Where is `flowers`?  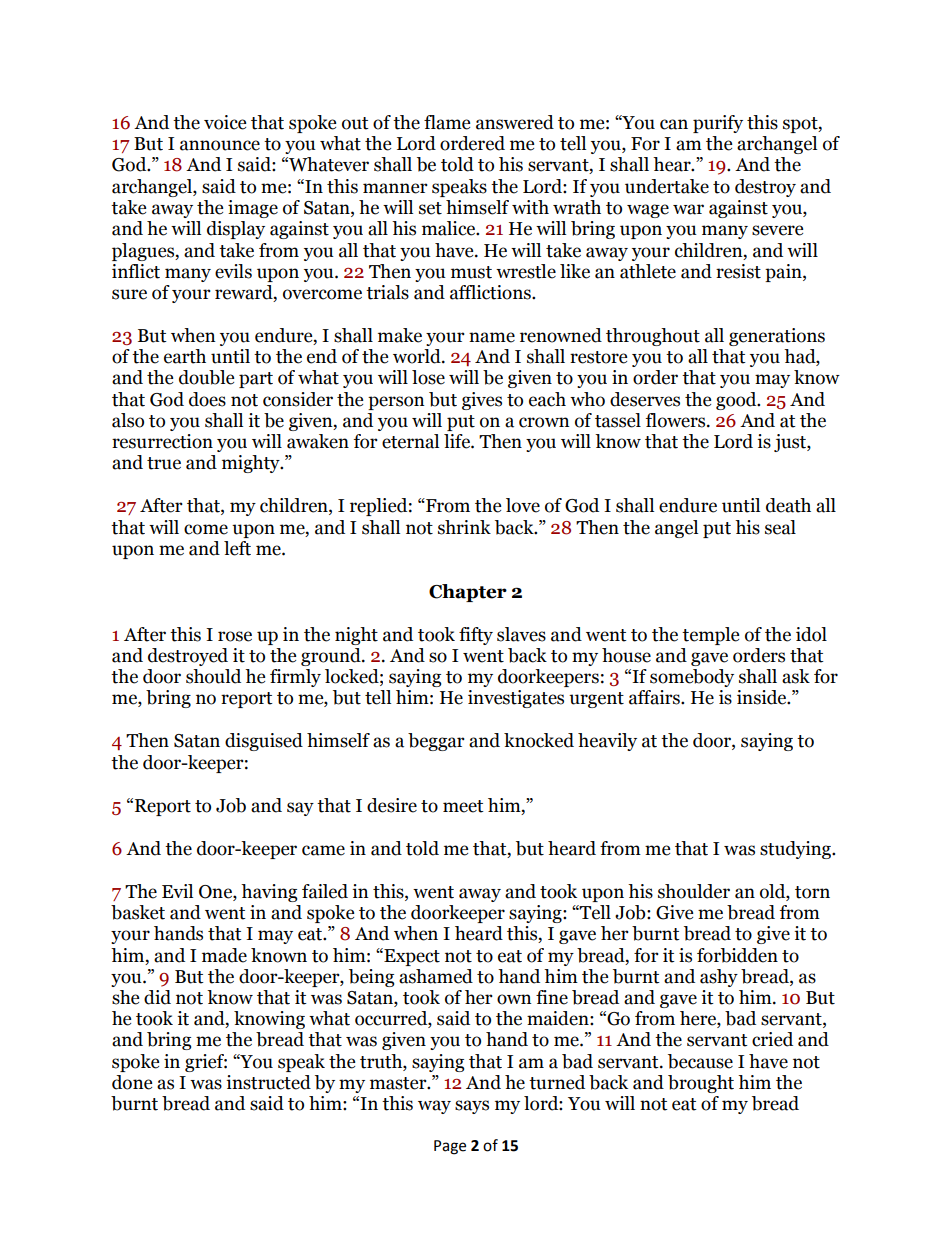 flowers is located at coordinates (677, 420).
